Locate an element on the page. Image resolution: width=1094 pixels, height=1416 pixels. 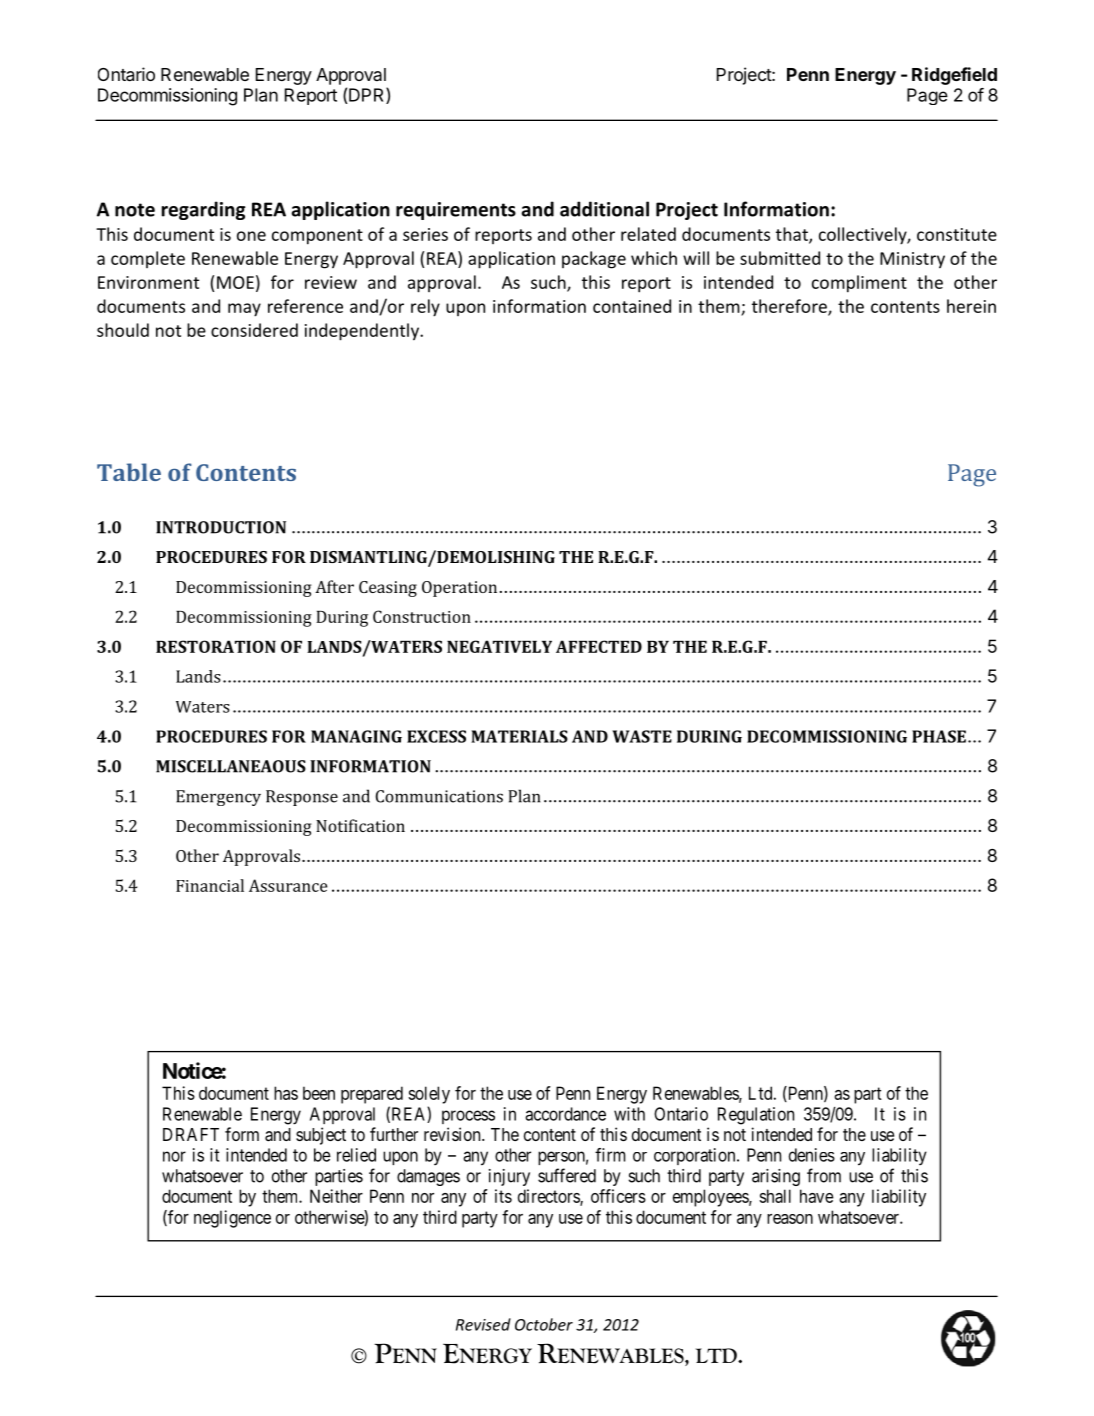
MATERIALS is located at coordinates (519, 736).
